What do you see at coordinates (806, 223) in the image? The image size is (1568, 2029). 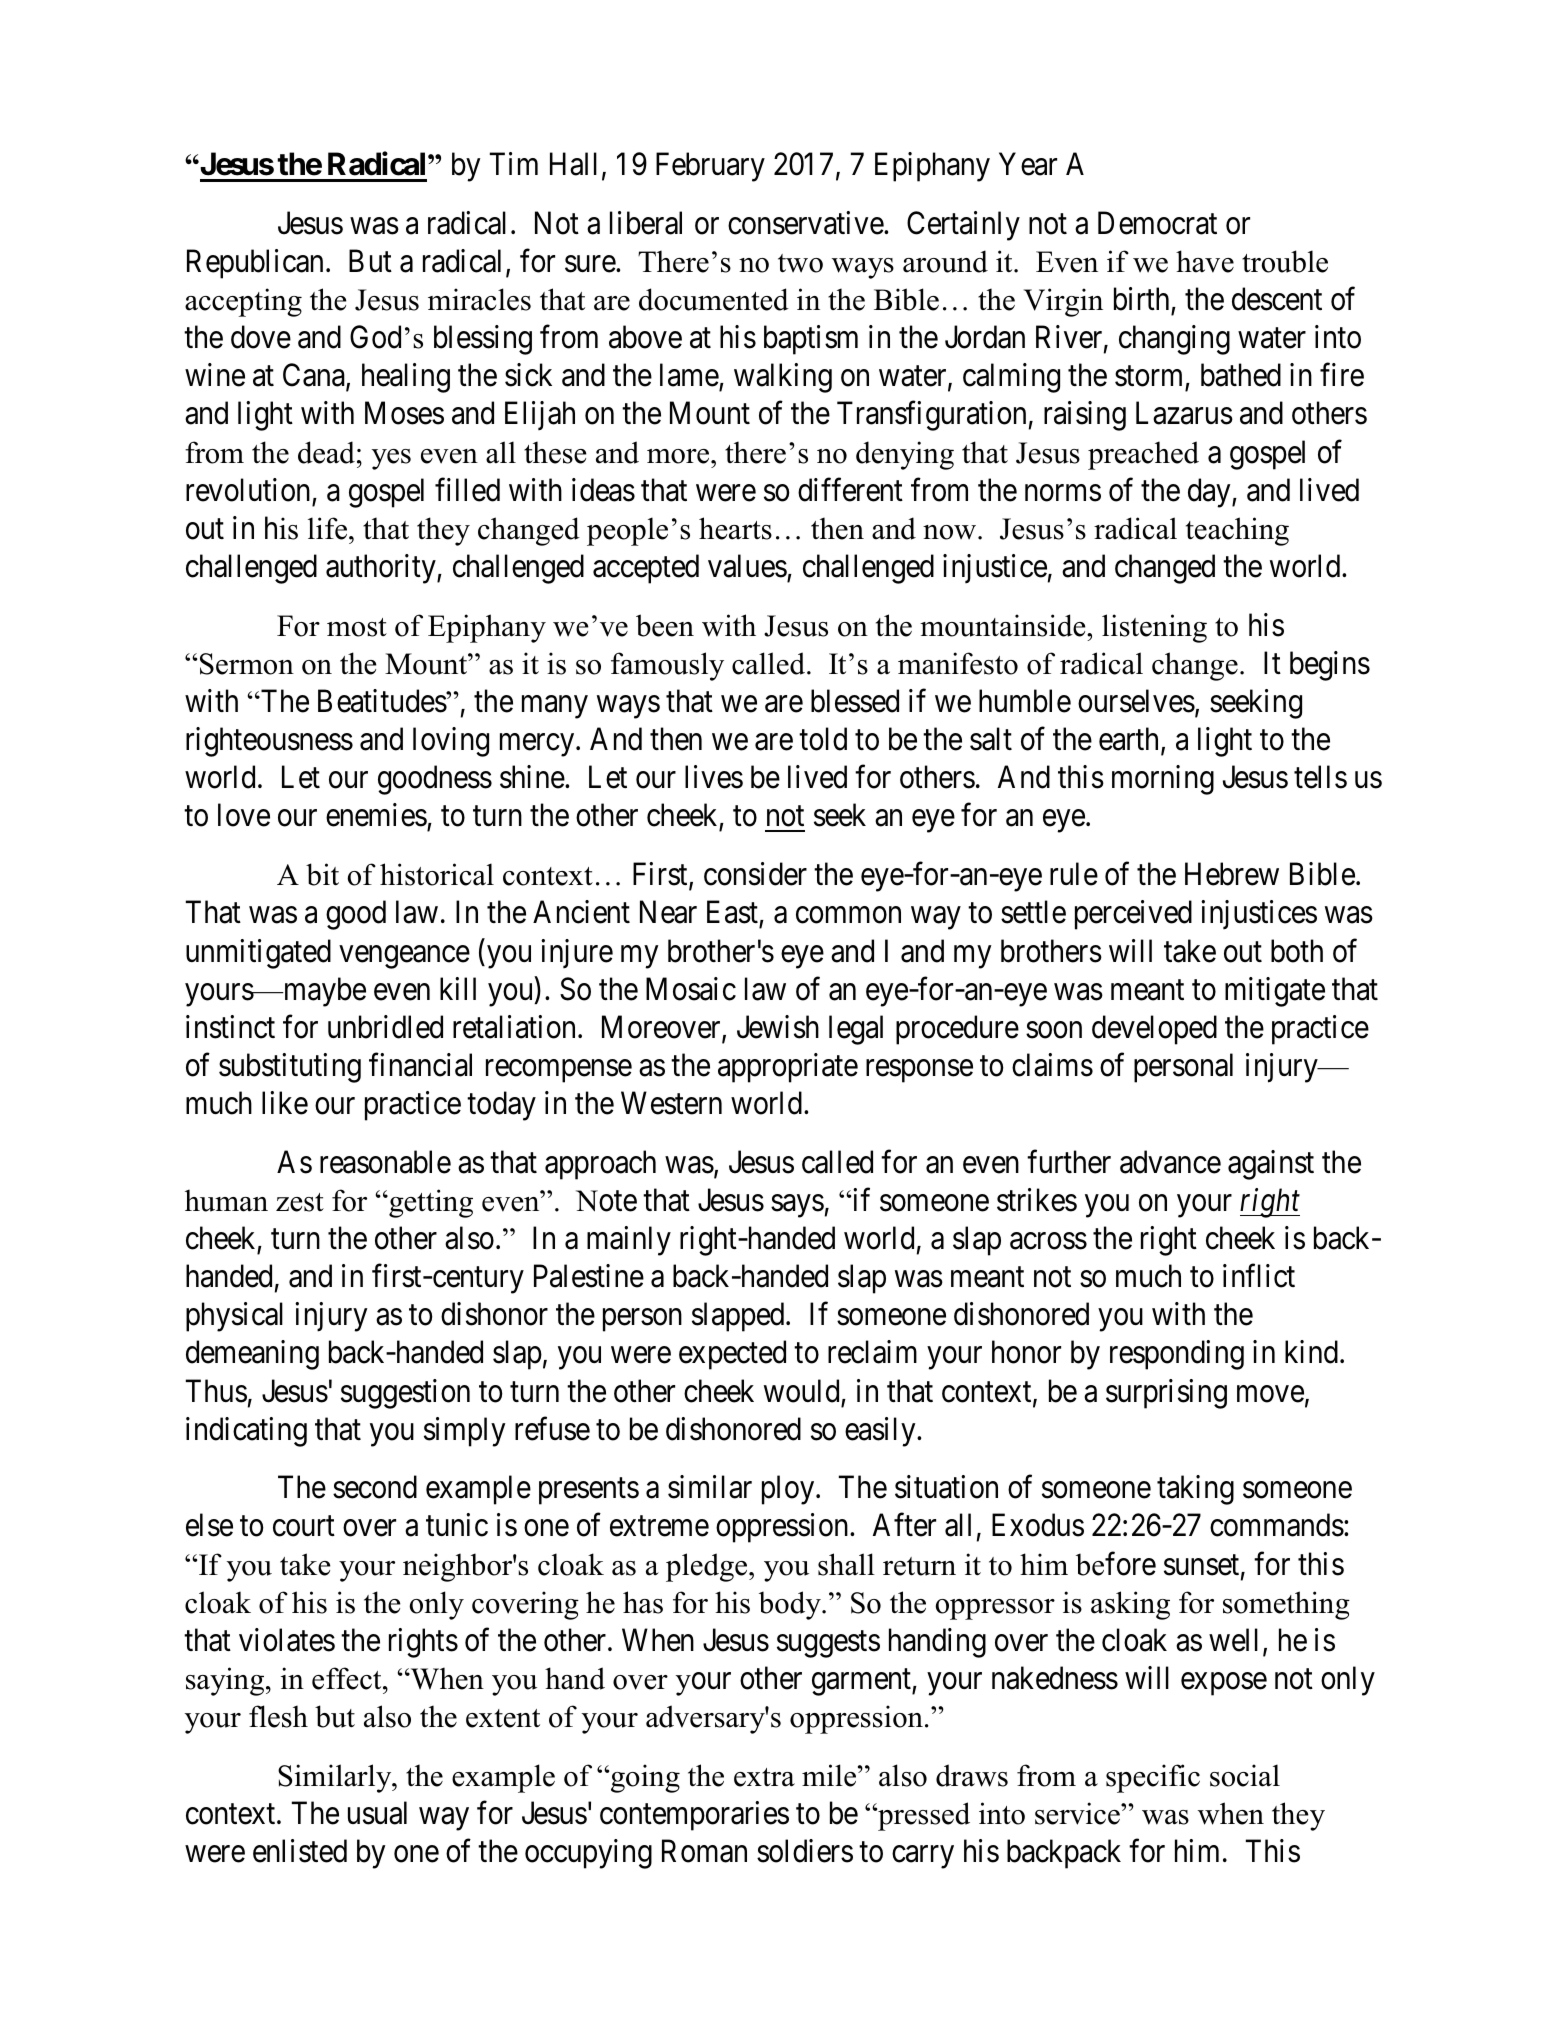 I see `conservative` at bounding box center [806, 223].
